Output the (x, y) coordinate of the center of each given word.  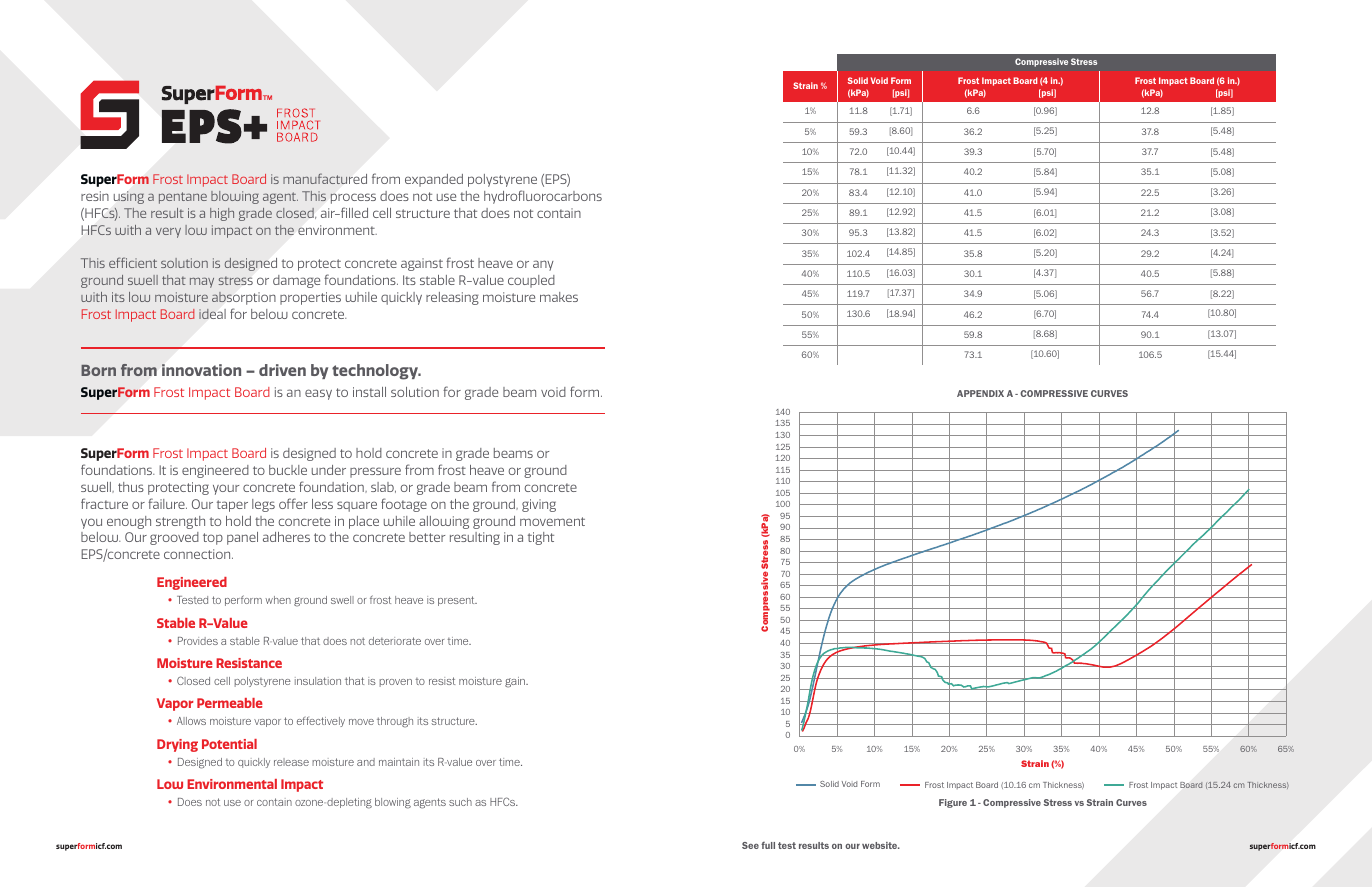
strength (180, 522)
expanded (434, 180)
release (291, 762)
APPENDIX (980, 393)
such (460, 802)
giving (539, 505)
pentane (183, 198)
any (543, 265)
